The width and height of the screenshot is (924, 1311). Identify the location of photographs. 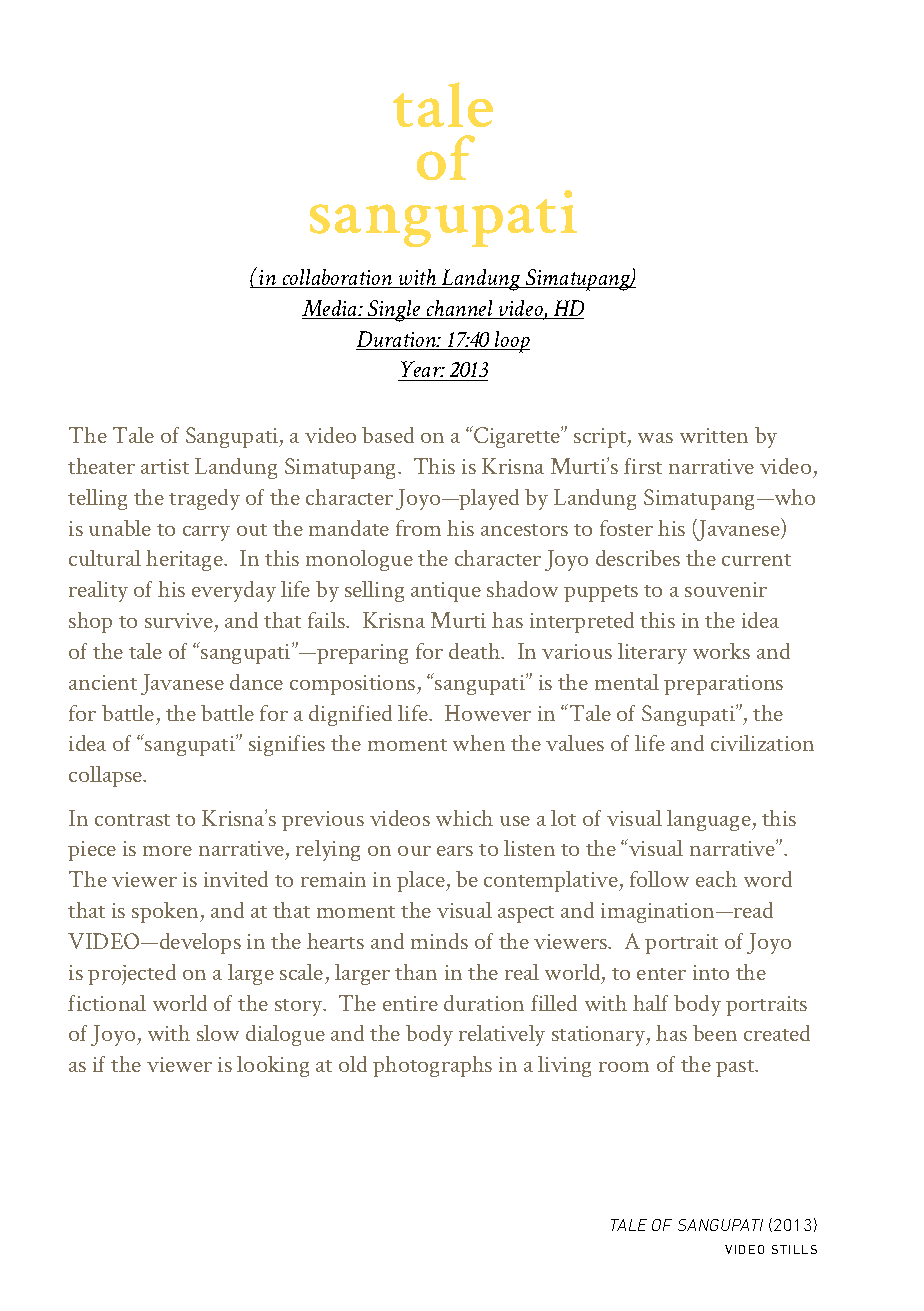
(432, 1066).
